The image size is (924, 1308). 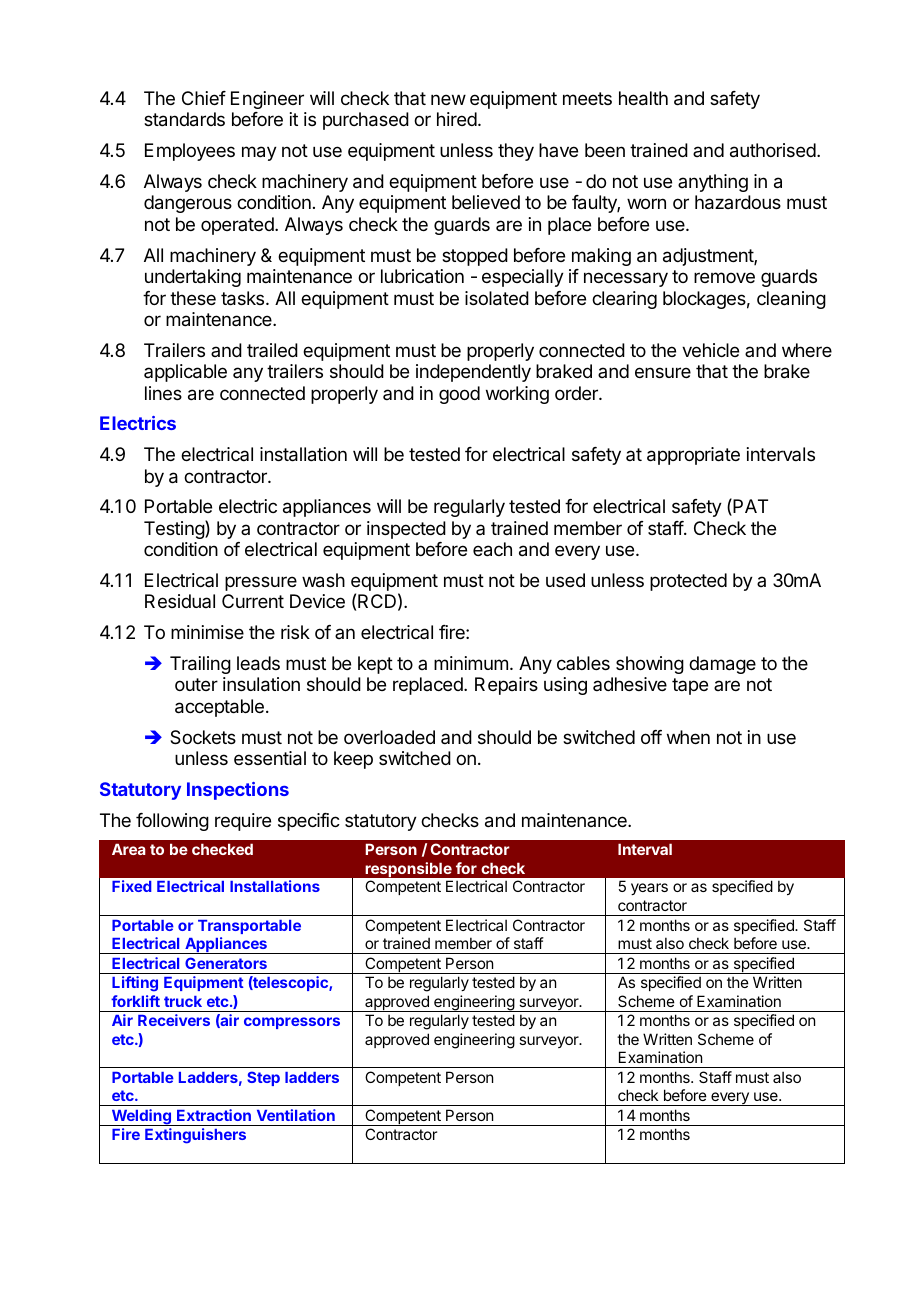 What do you see at coordinates (309, 822) in the screenshot?
I see `specific` at bounding box center [309, 822].
